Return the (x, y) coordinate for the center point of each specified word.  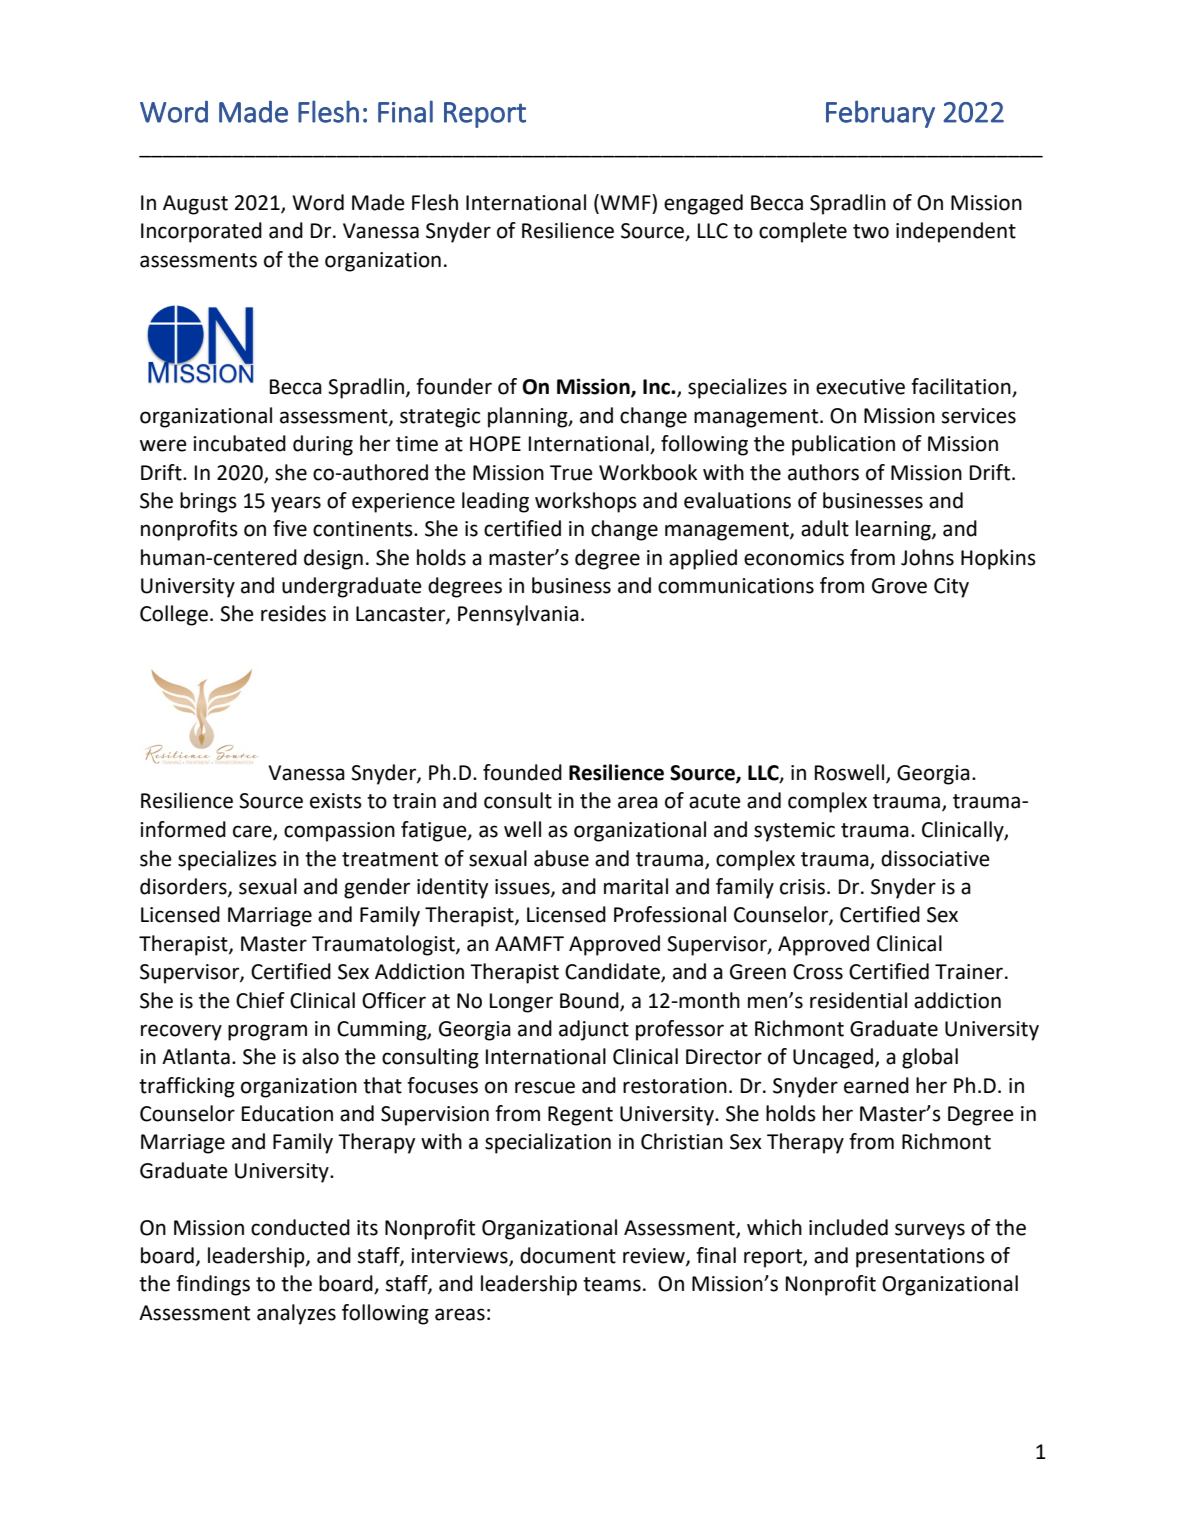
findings (213, 1285)
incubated (239, 443)
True (571, 473)
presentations (920, 1258)
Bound (590, 1001)
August (195, 205)
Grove (899, 586)
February (880, 114)
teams (612, 1284)
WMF (625, 202)
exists (336, 801)
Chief (260, 1000)
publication (843, 445)
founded (522, 772)
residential (858, 1000)
